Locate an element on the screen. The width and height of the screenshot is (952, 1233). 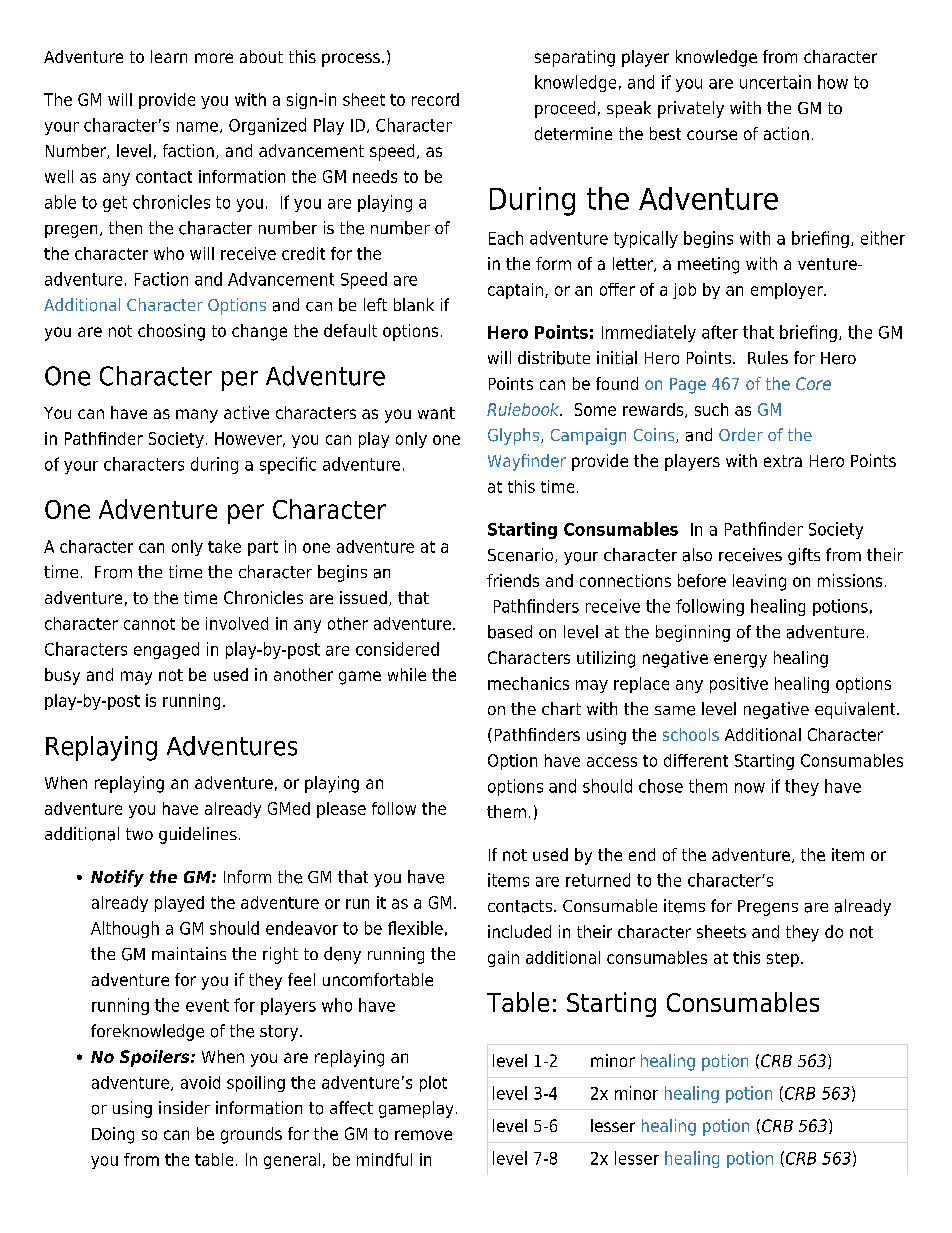
two is located at coordinates (139, 834).
